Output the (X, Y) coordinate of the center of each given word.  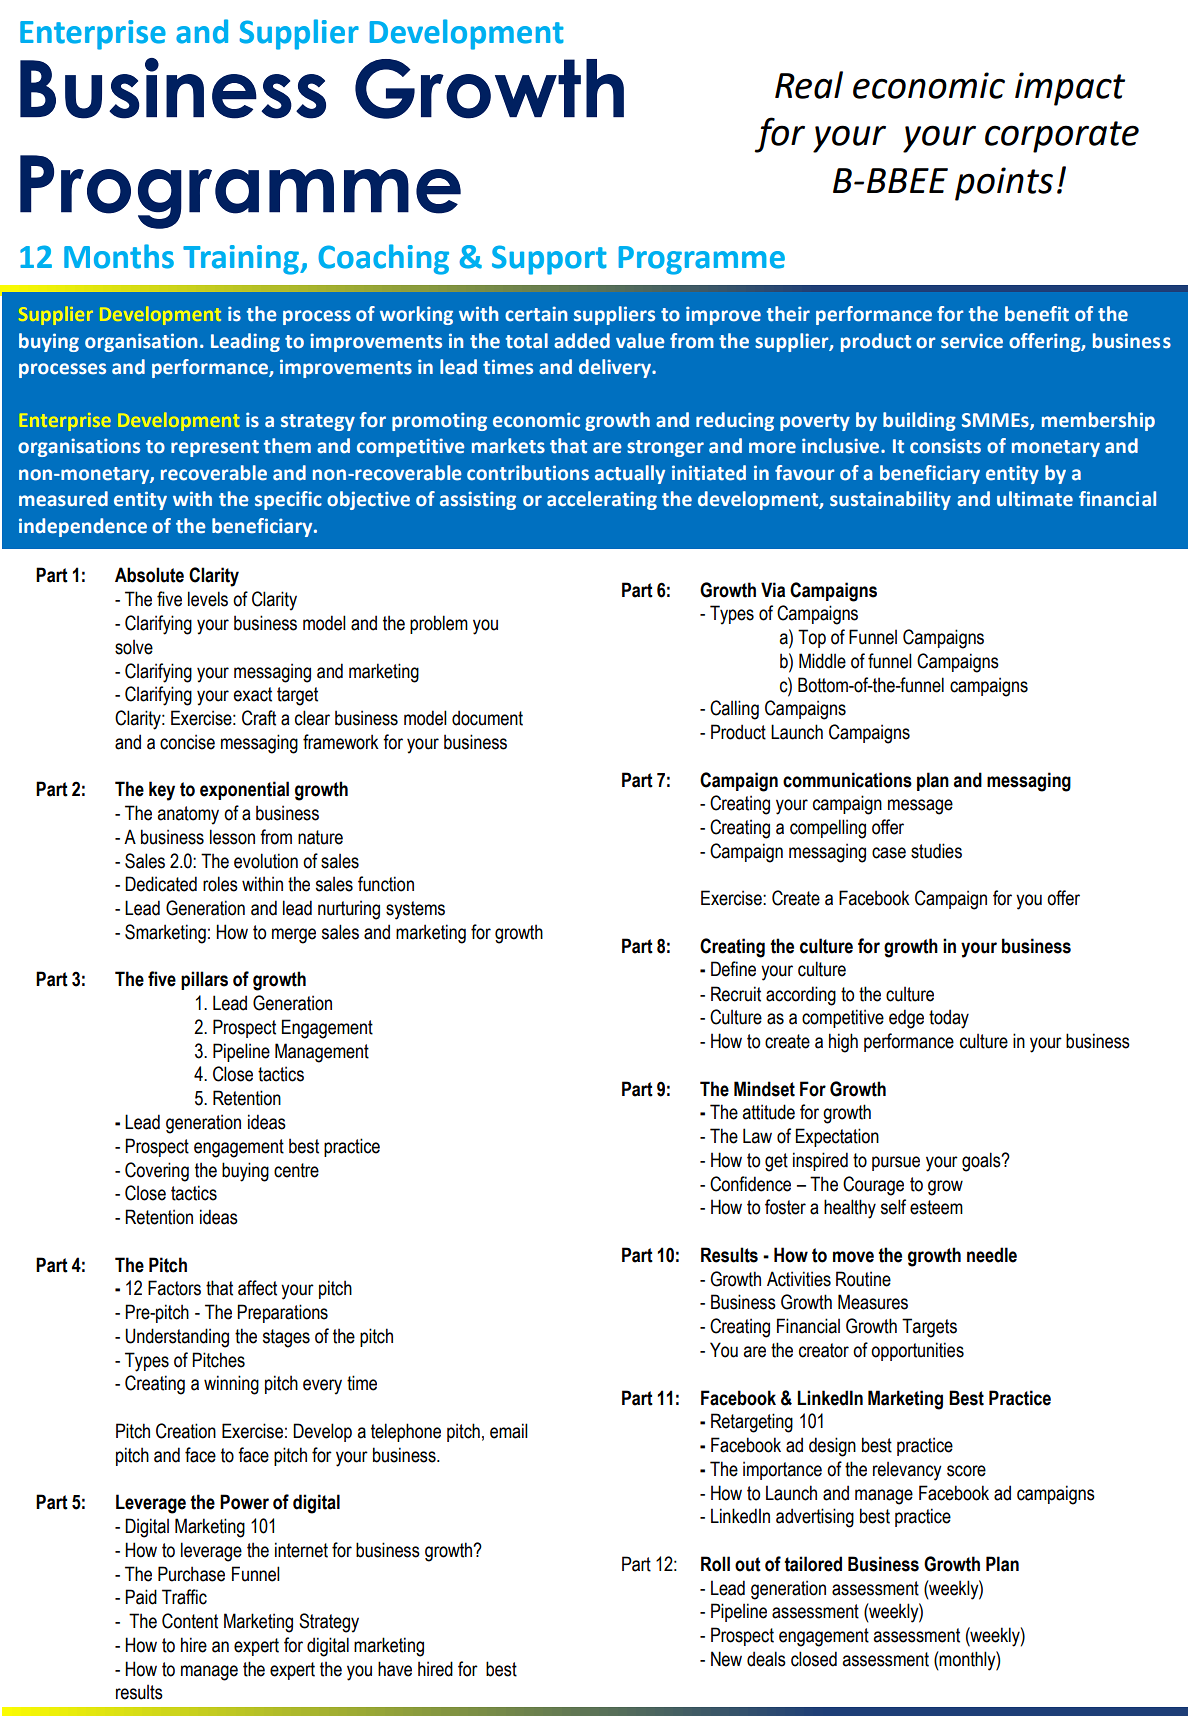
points (1004, 184)
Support (549, 260)
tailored (813, 1564)
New (726, 1659)
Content (190, 1621)
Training (242, 260)
